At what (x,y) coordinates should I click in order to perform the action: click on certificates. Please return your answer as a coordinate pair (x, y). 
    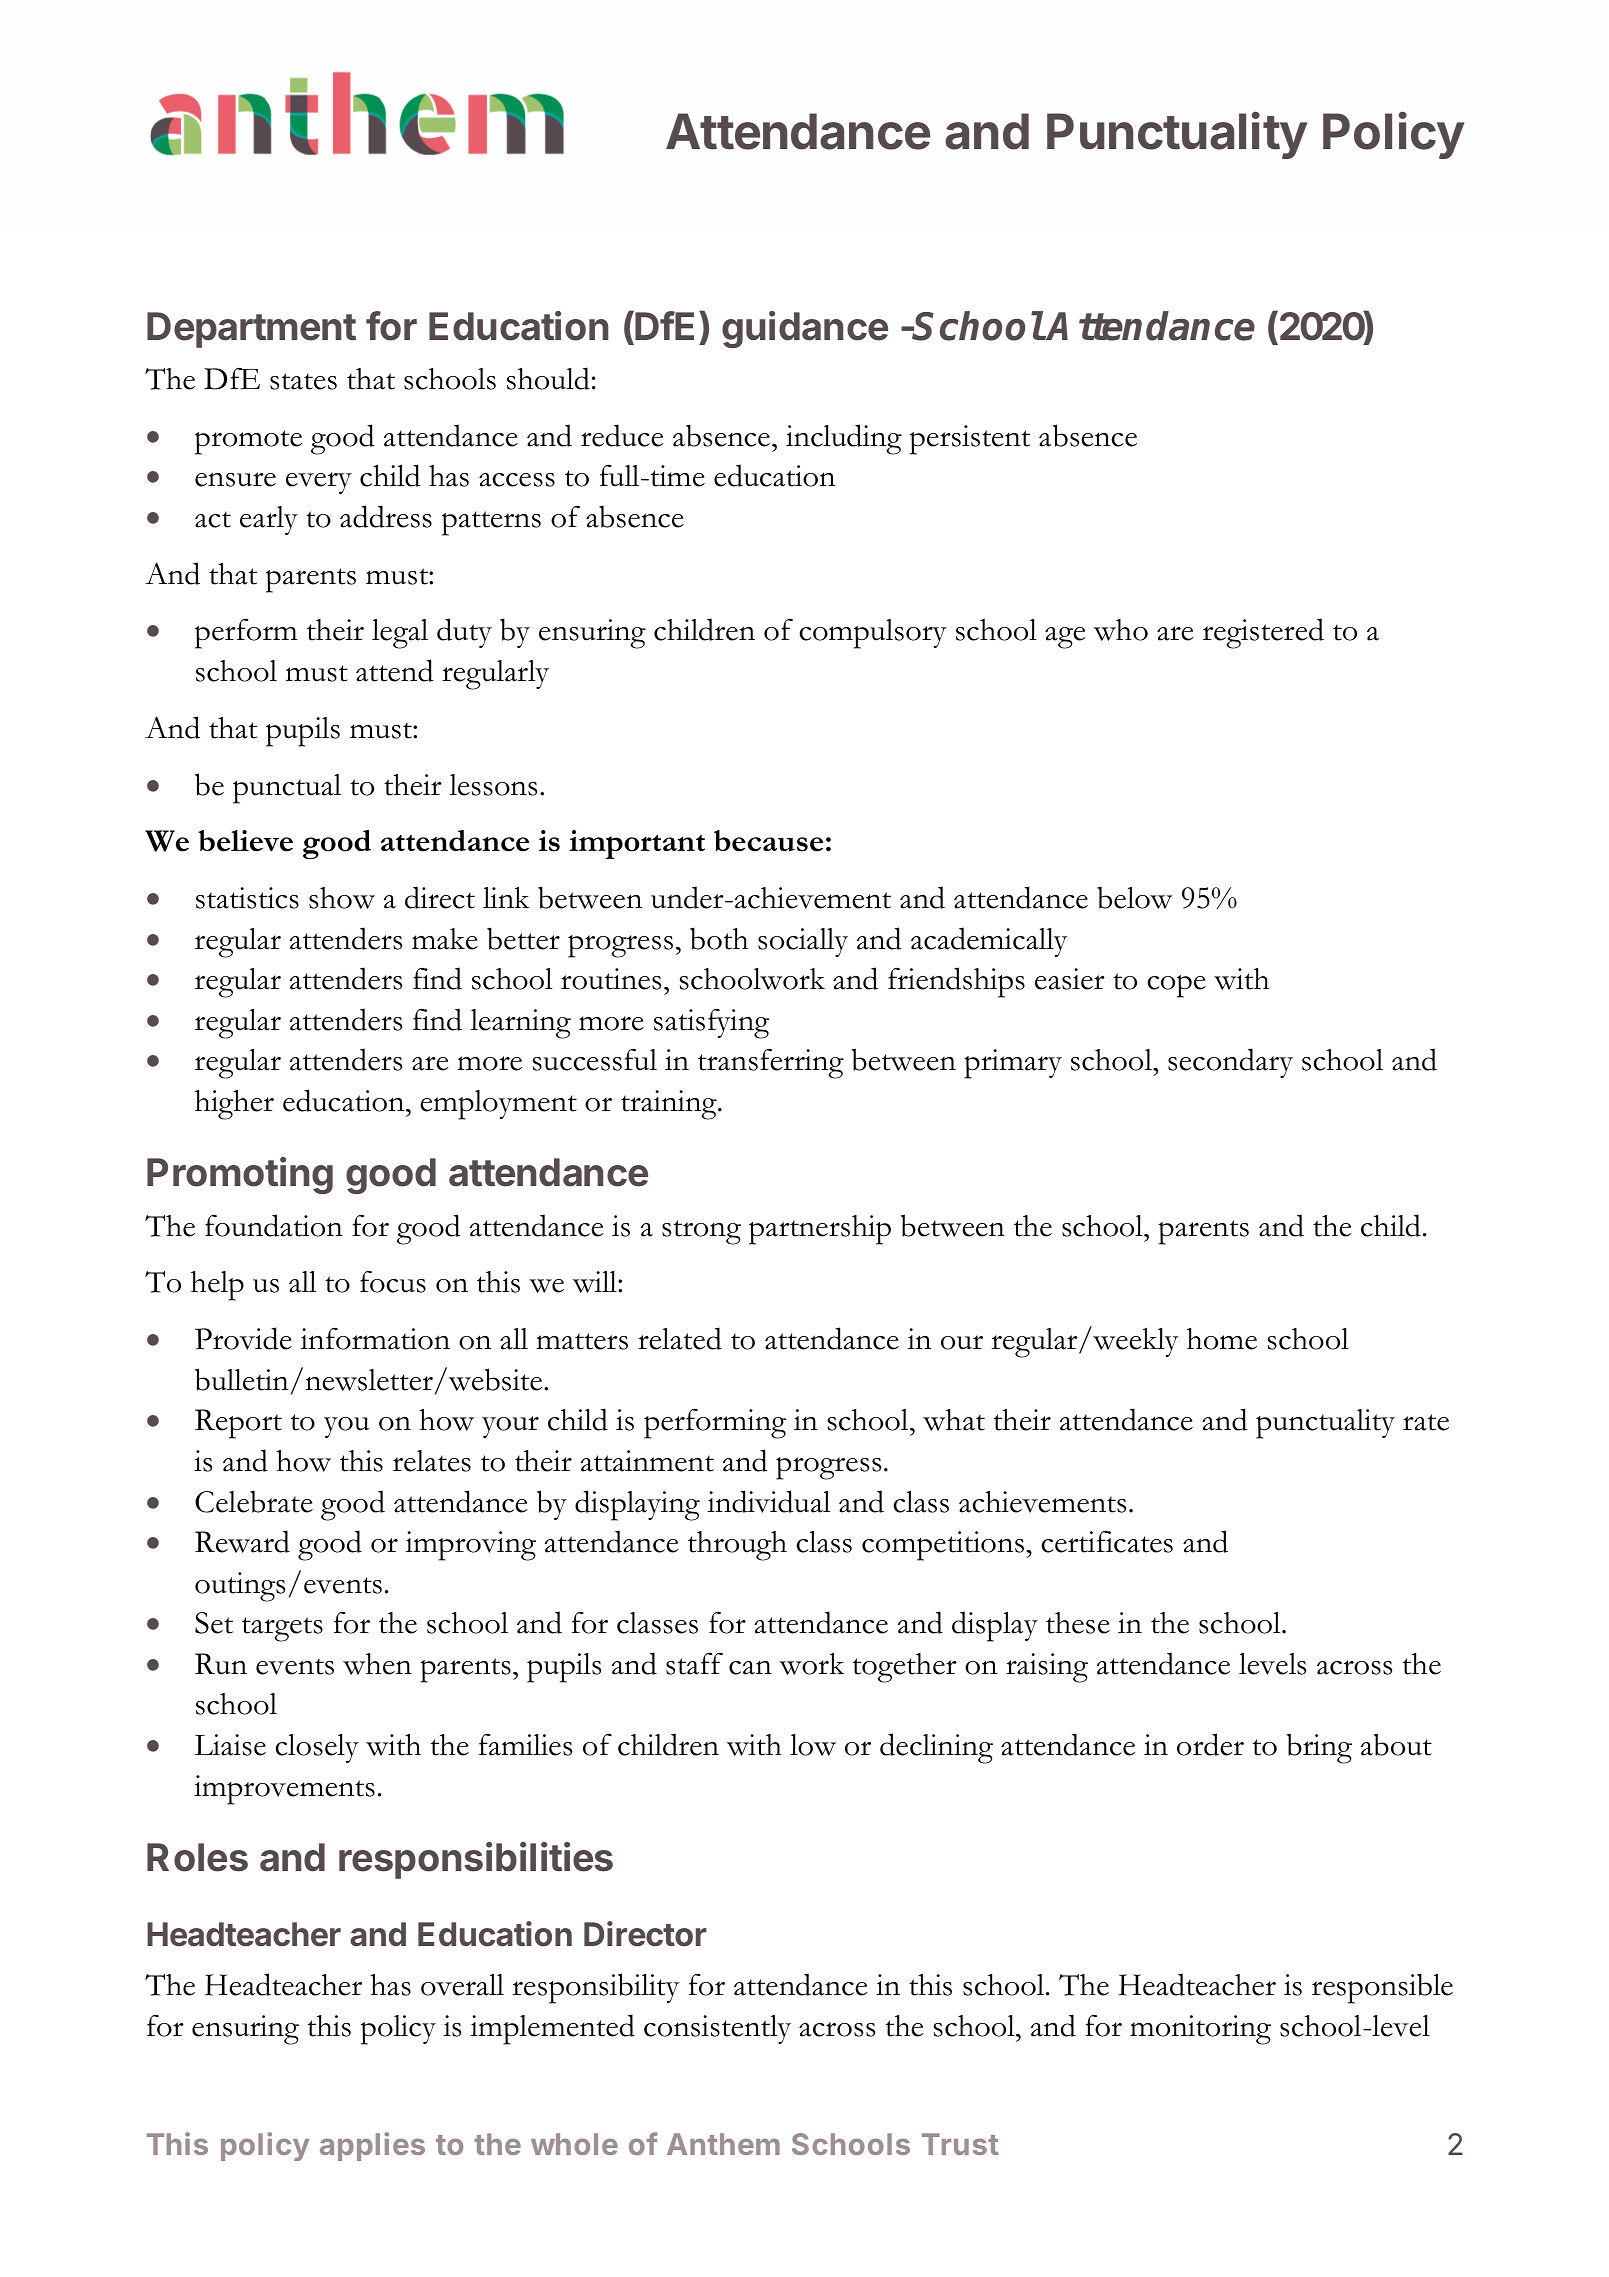
    Looking at the image, I should click on (1107, 1541).
